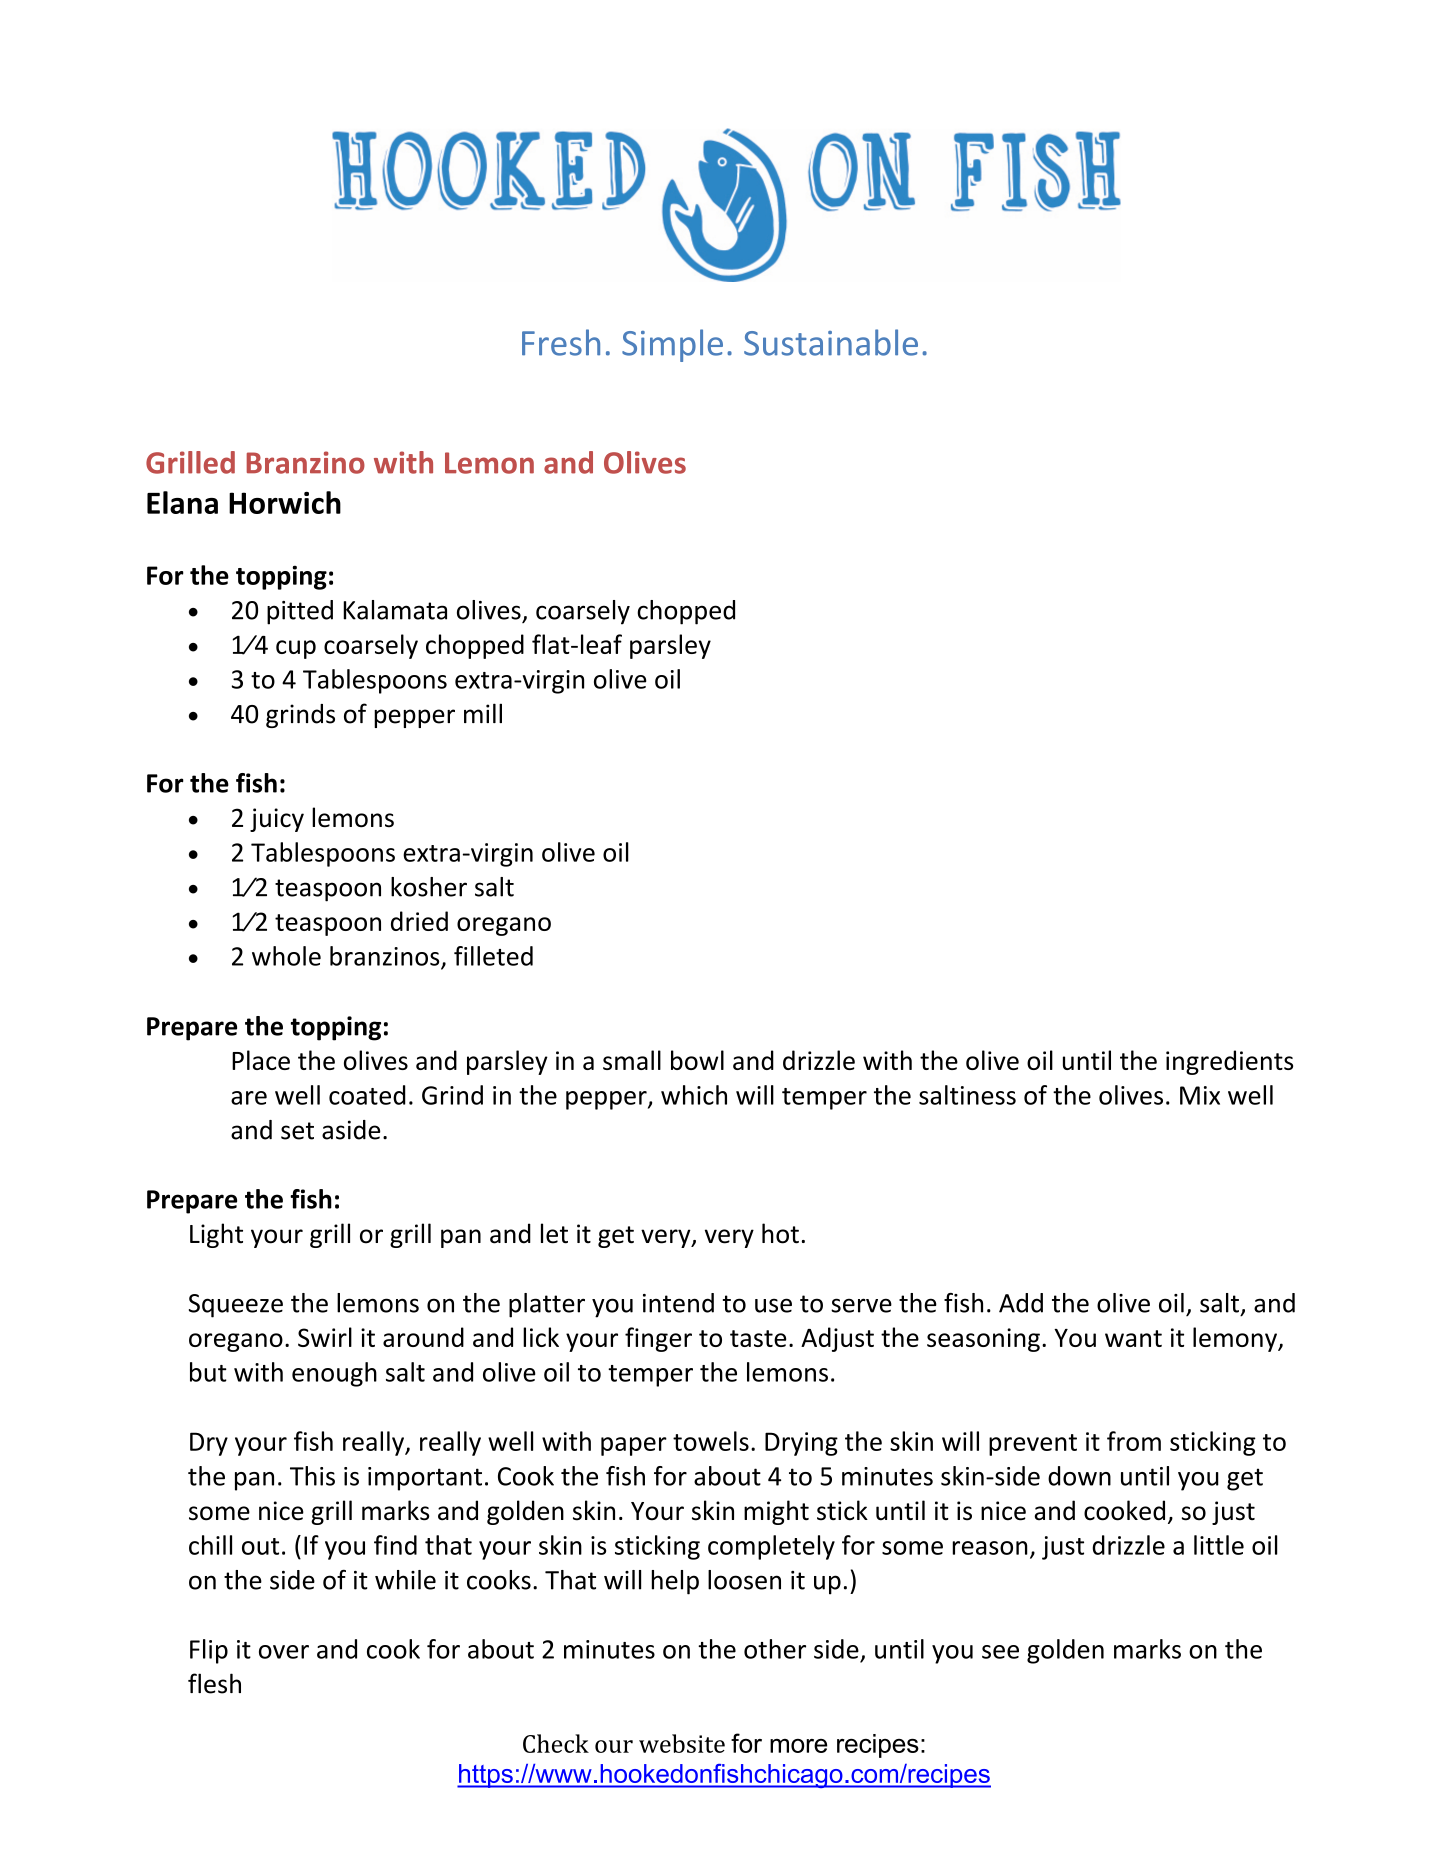 This screenshot has height=1873, width=1447. I want to click on Add, so click(1021, 1303).
